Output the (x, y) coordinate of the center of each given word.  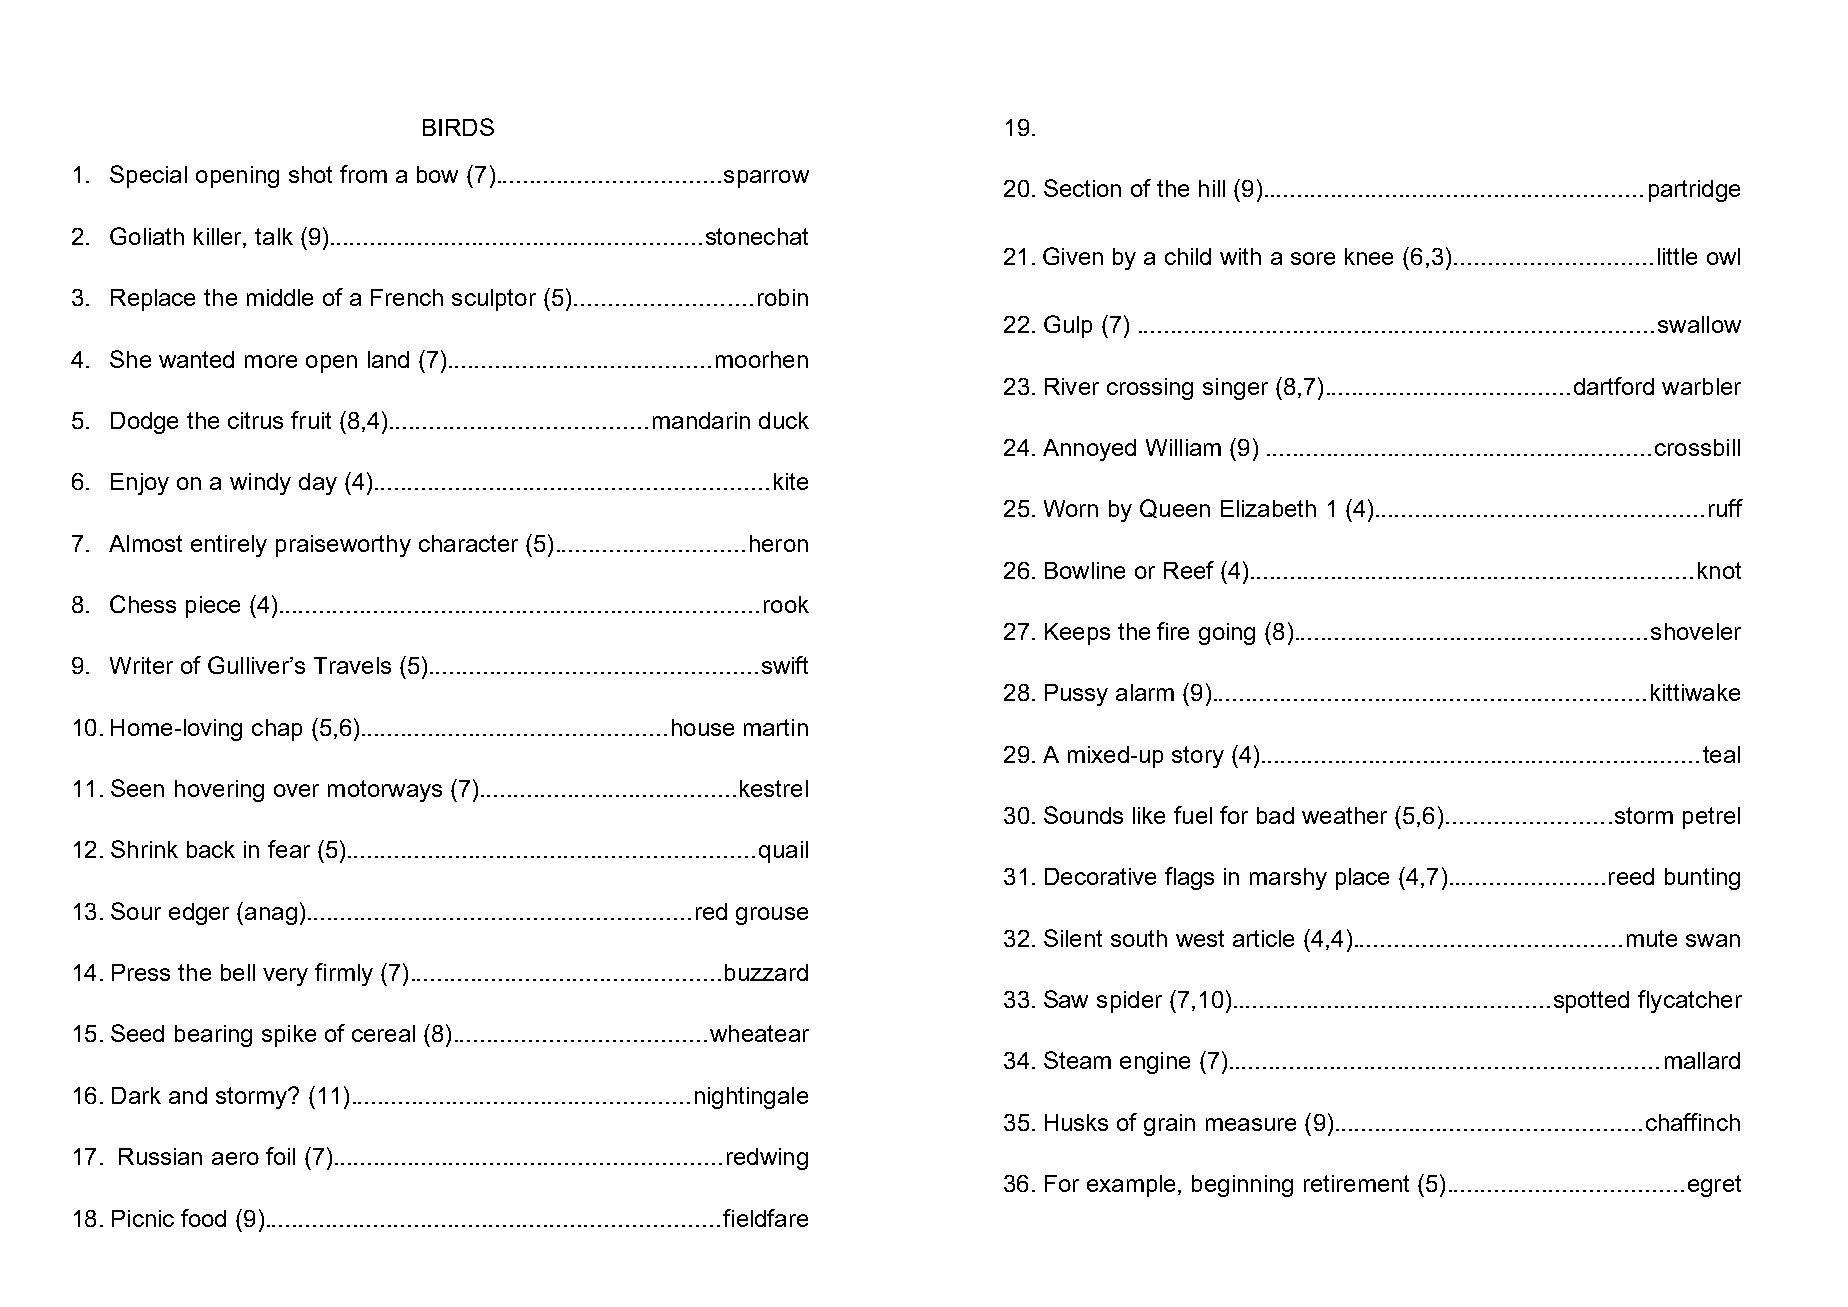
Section (1082, 188)
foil (280, 1156)
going (1227, 634)
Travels (352, 665)
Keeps (1077, 634)
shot (310, 174)
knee (1369, 256)
